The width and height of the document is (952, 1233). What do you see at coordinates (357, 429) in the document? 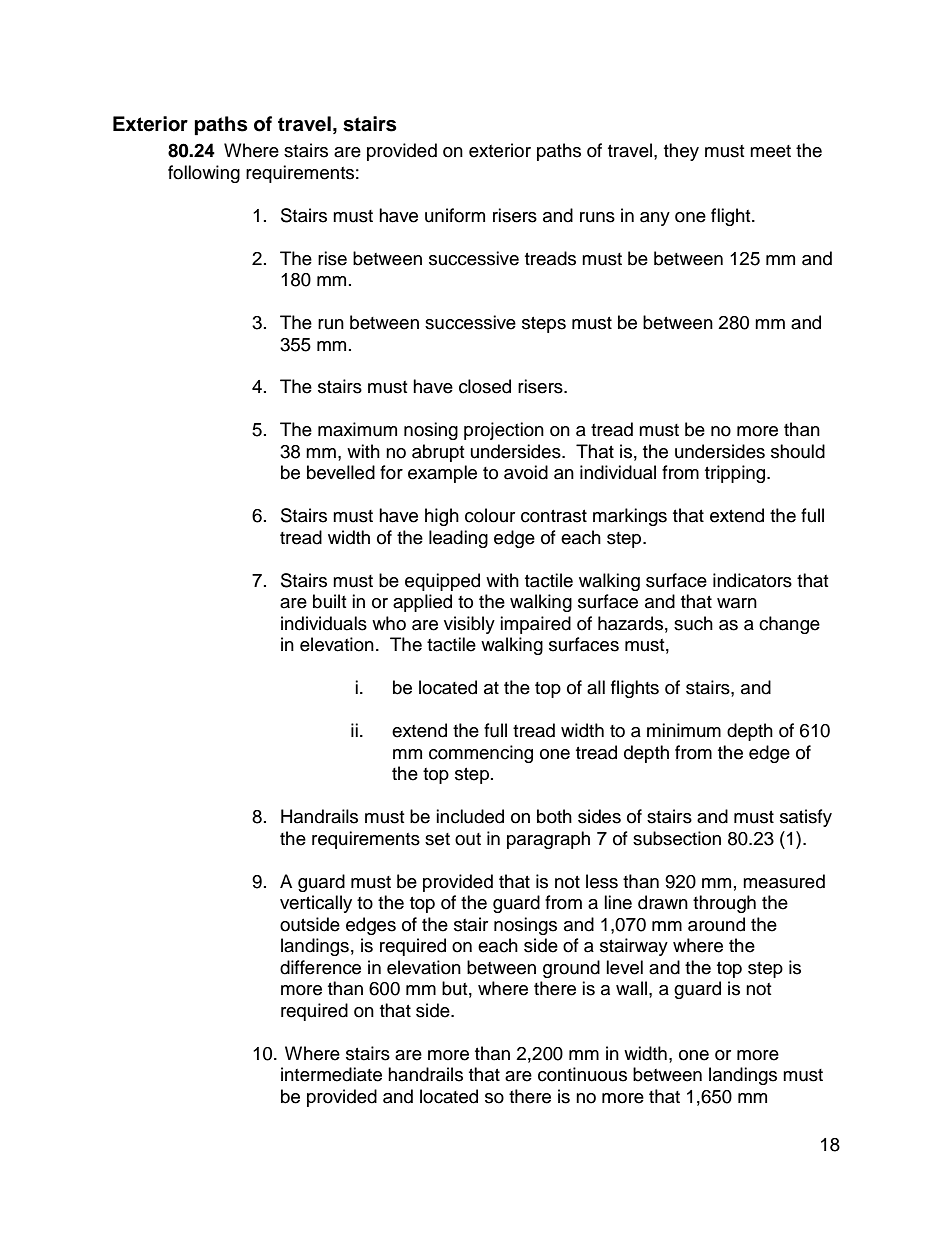
I see `maximum` at bounding box center [357, 429].
